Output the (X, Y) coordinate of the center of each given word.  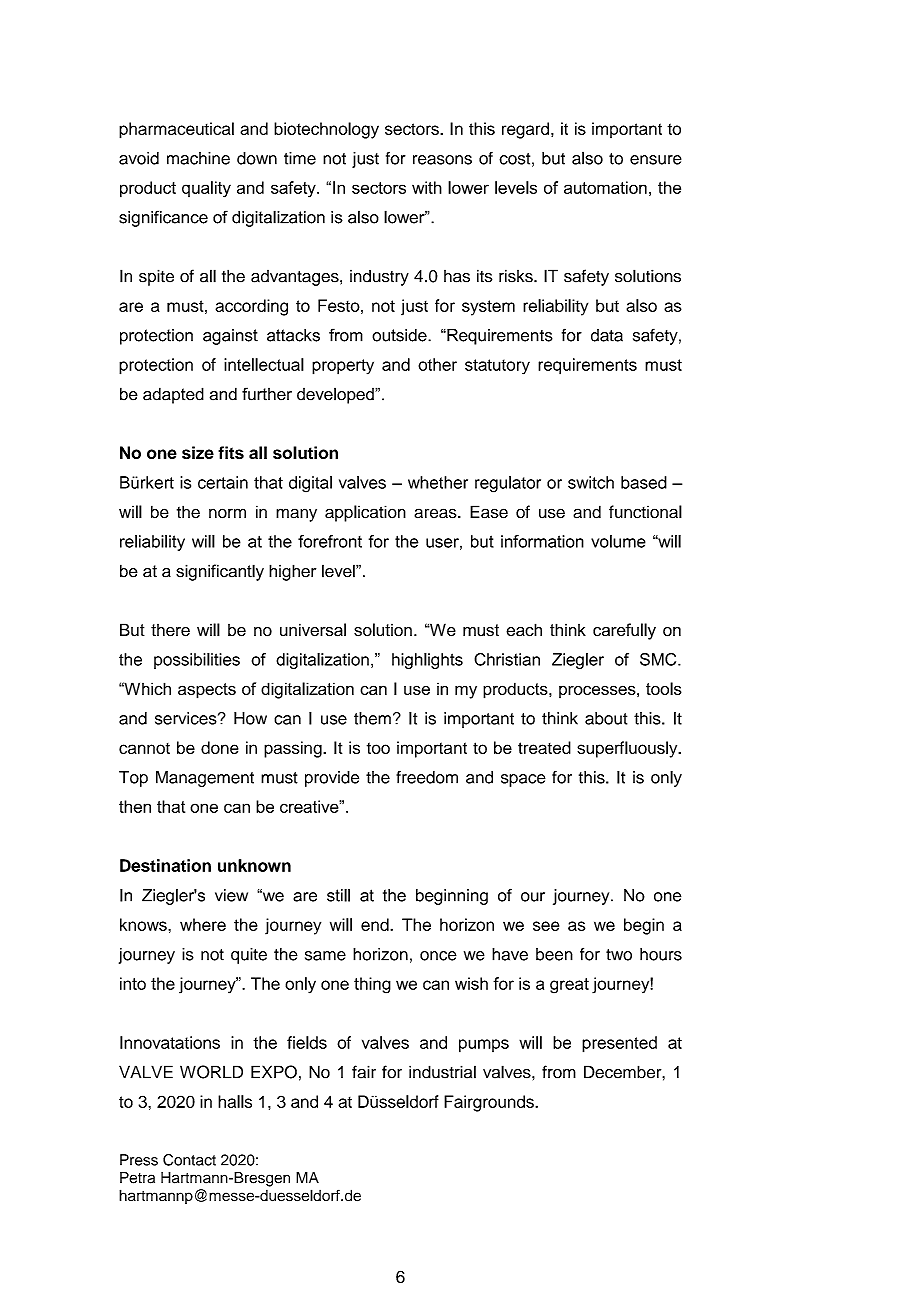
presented (619, 1044)
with (427, 187)
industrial (442, 1072)
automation (605, 187)
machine (198, 158)
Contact (189, 1160)
